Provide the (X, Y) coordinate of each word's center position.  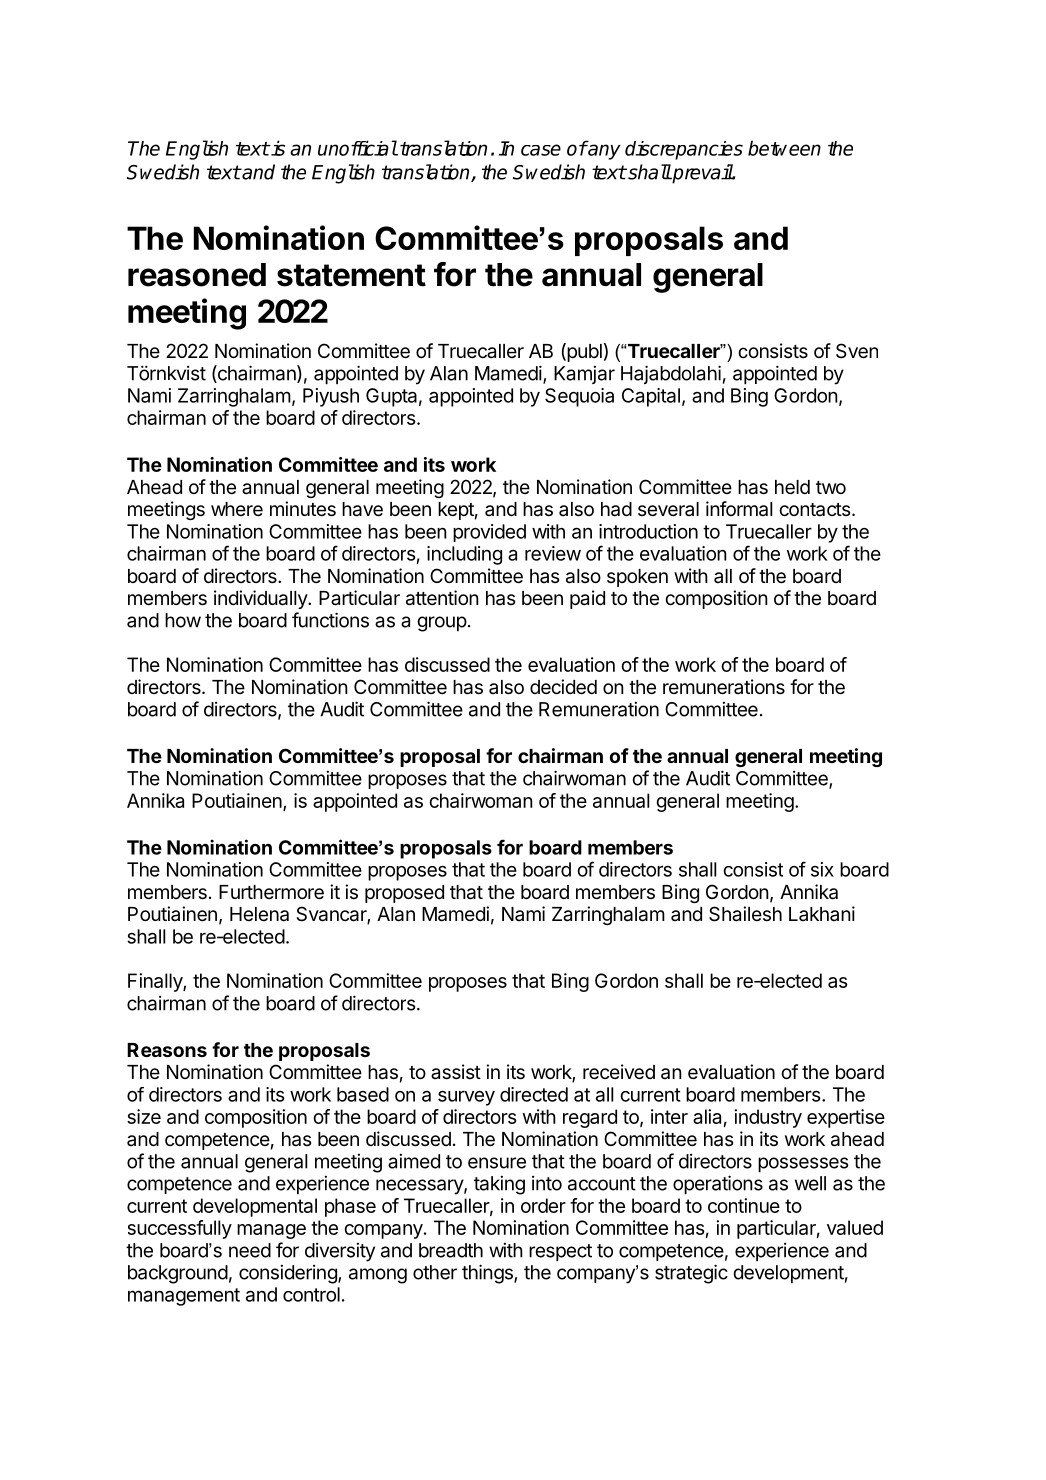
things (488, 1274)
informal (739, 509)
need (250, 1250)
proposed (404, 894)
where (237, 509)
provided (489, 533)
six (822, 869)
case (541, 150)
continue (744, 1205)
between (784, 148)
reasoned (197, 275)
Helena (259, 914)
